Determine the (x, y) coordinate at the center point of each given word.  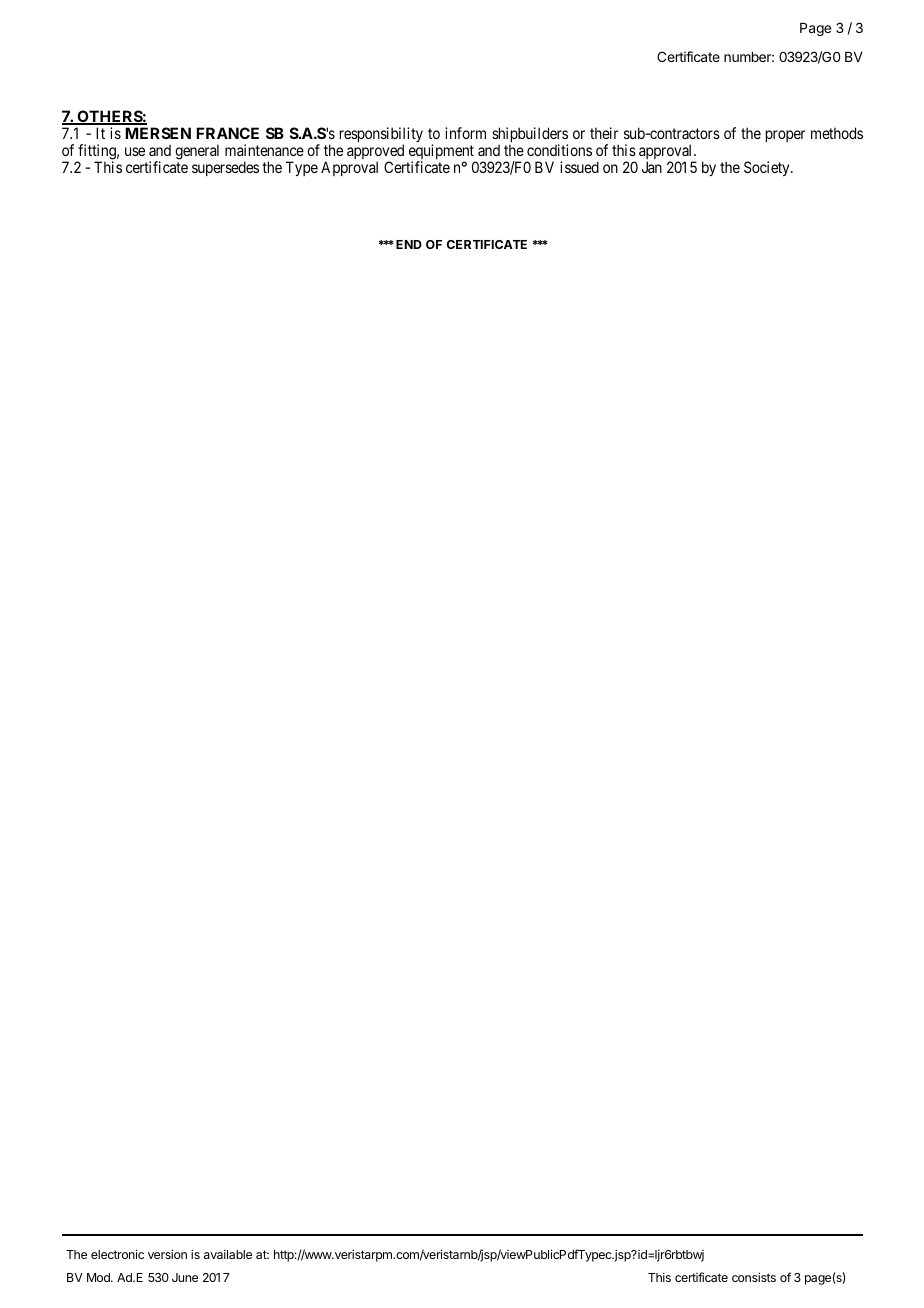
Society (768, 168)
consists (754, 1277)
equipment (442, 153)
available (228, 1254)
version (167, 1254)
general (197, 152)
